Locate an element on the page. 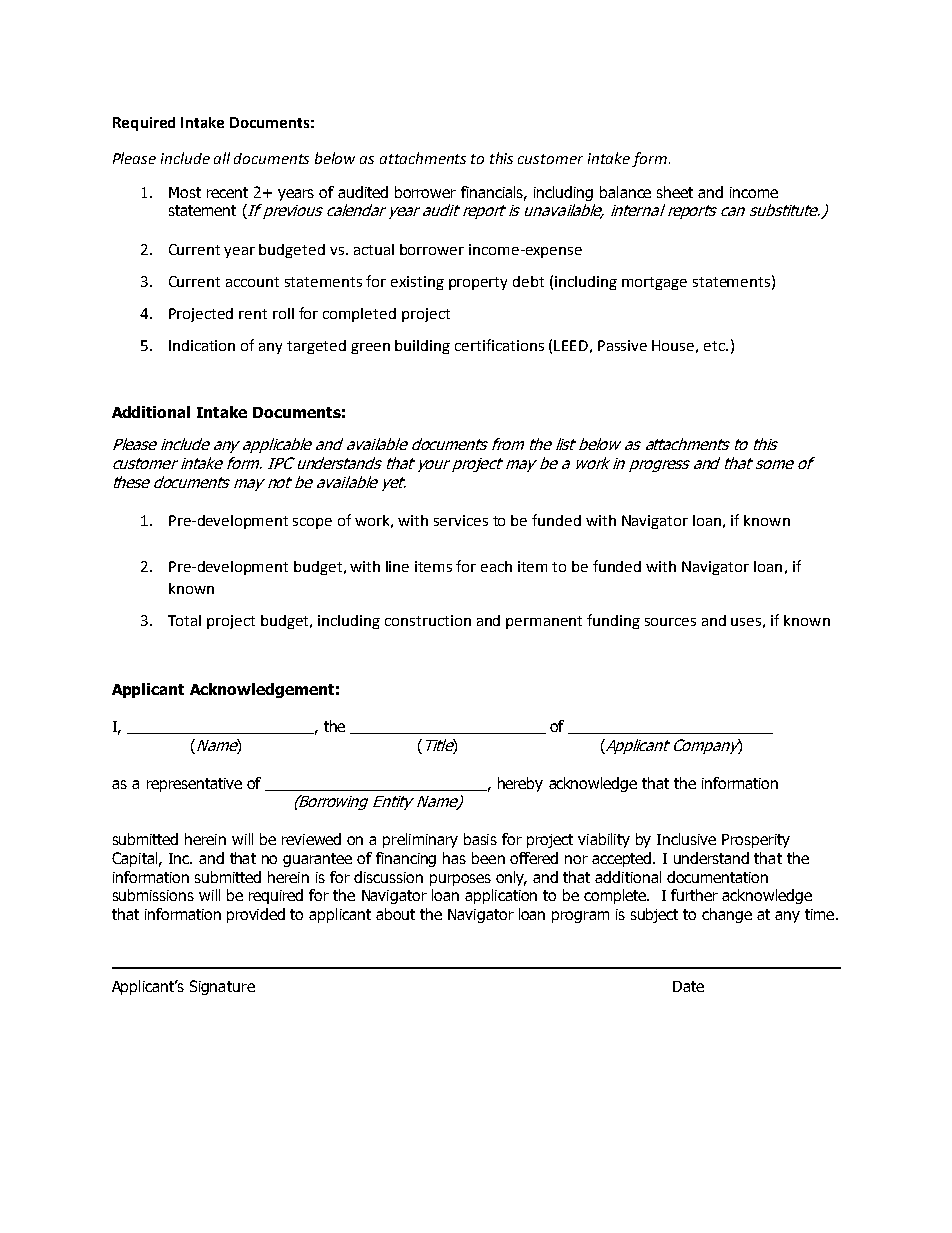 Image resolution: width=952 pixels, height=1233 pixels. etc is located at coordinates (715, 346).
